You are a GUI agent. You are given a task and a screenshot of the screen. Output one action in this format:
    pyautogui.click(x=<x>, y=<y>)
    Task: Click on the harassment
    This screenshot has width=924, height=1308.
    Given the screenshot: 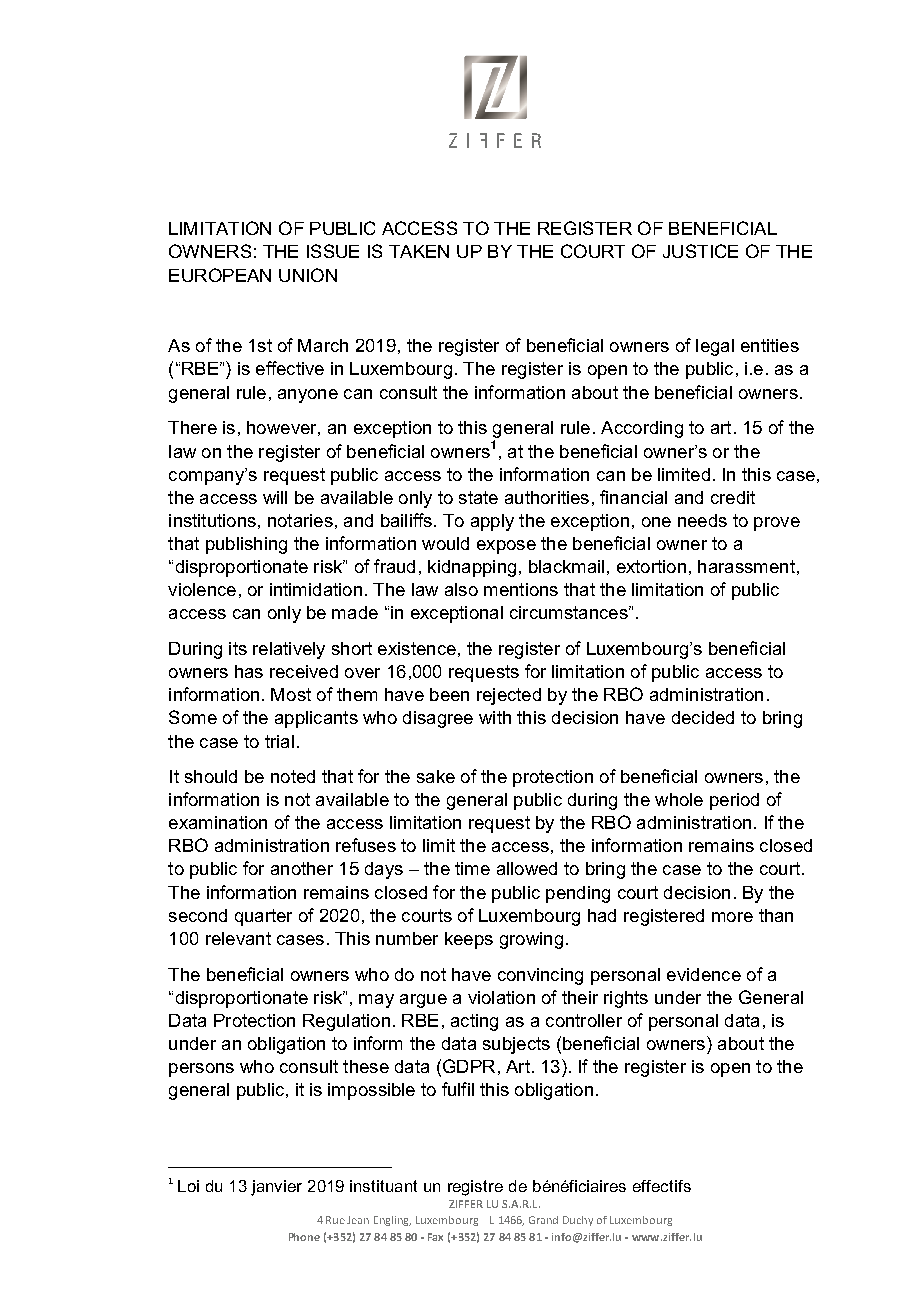 What is the action you would take?
    pyautogui.click(x=746, y=566)
